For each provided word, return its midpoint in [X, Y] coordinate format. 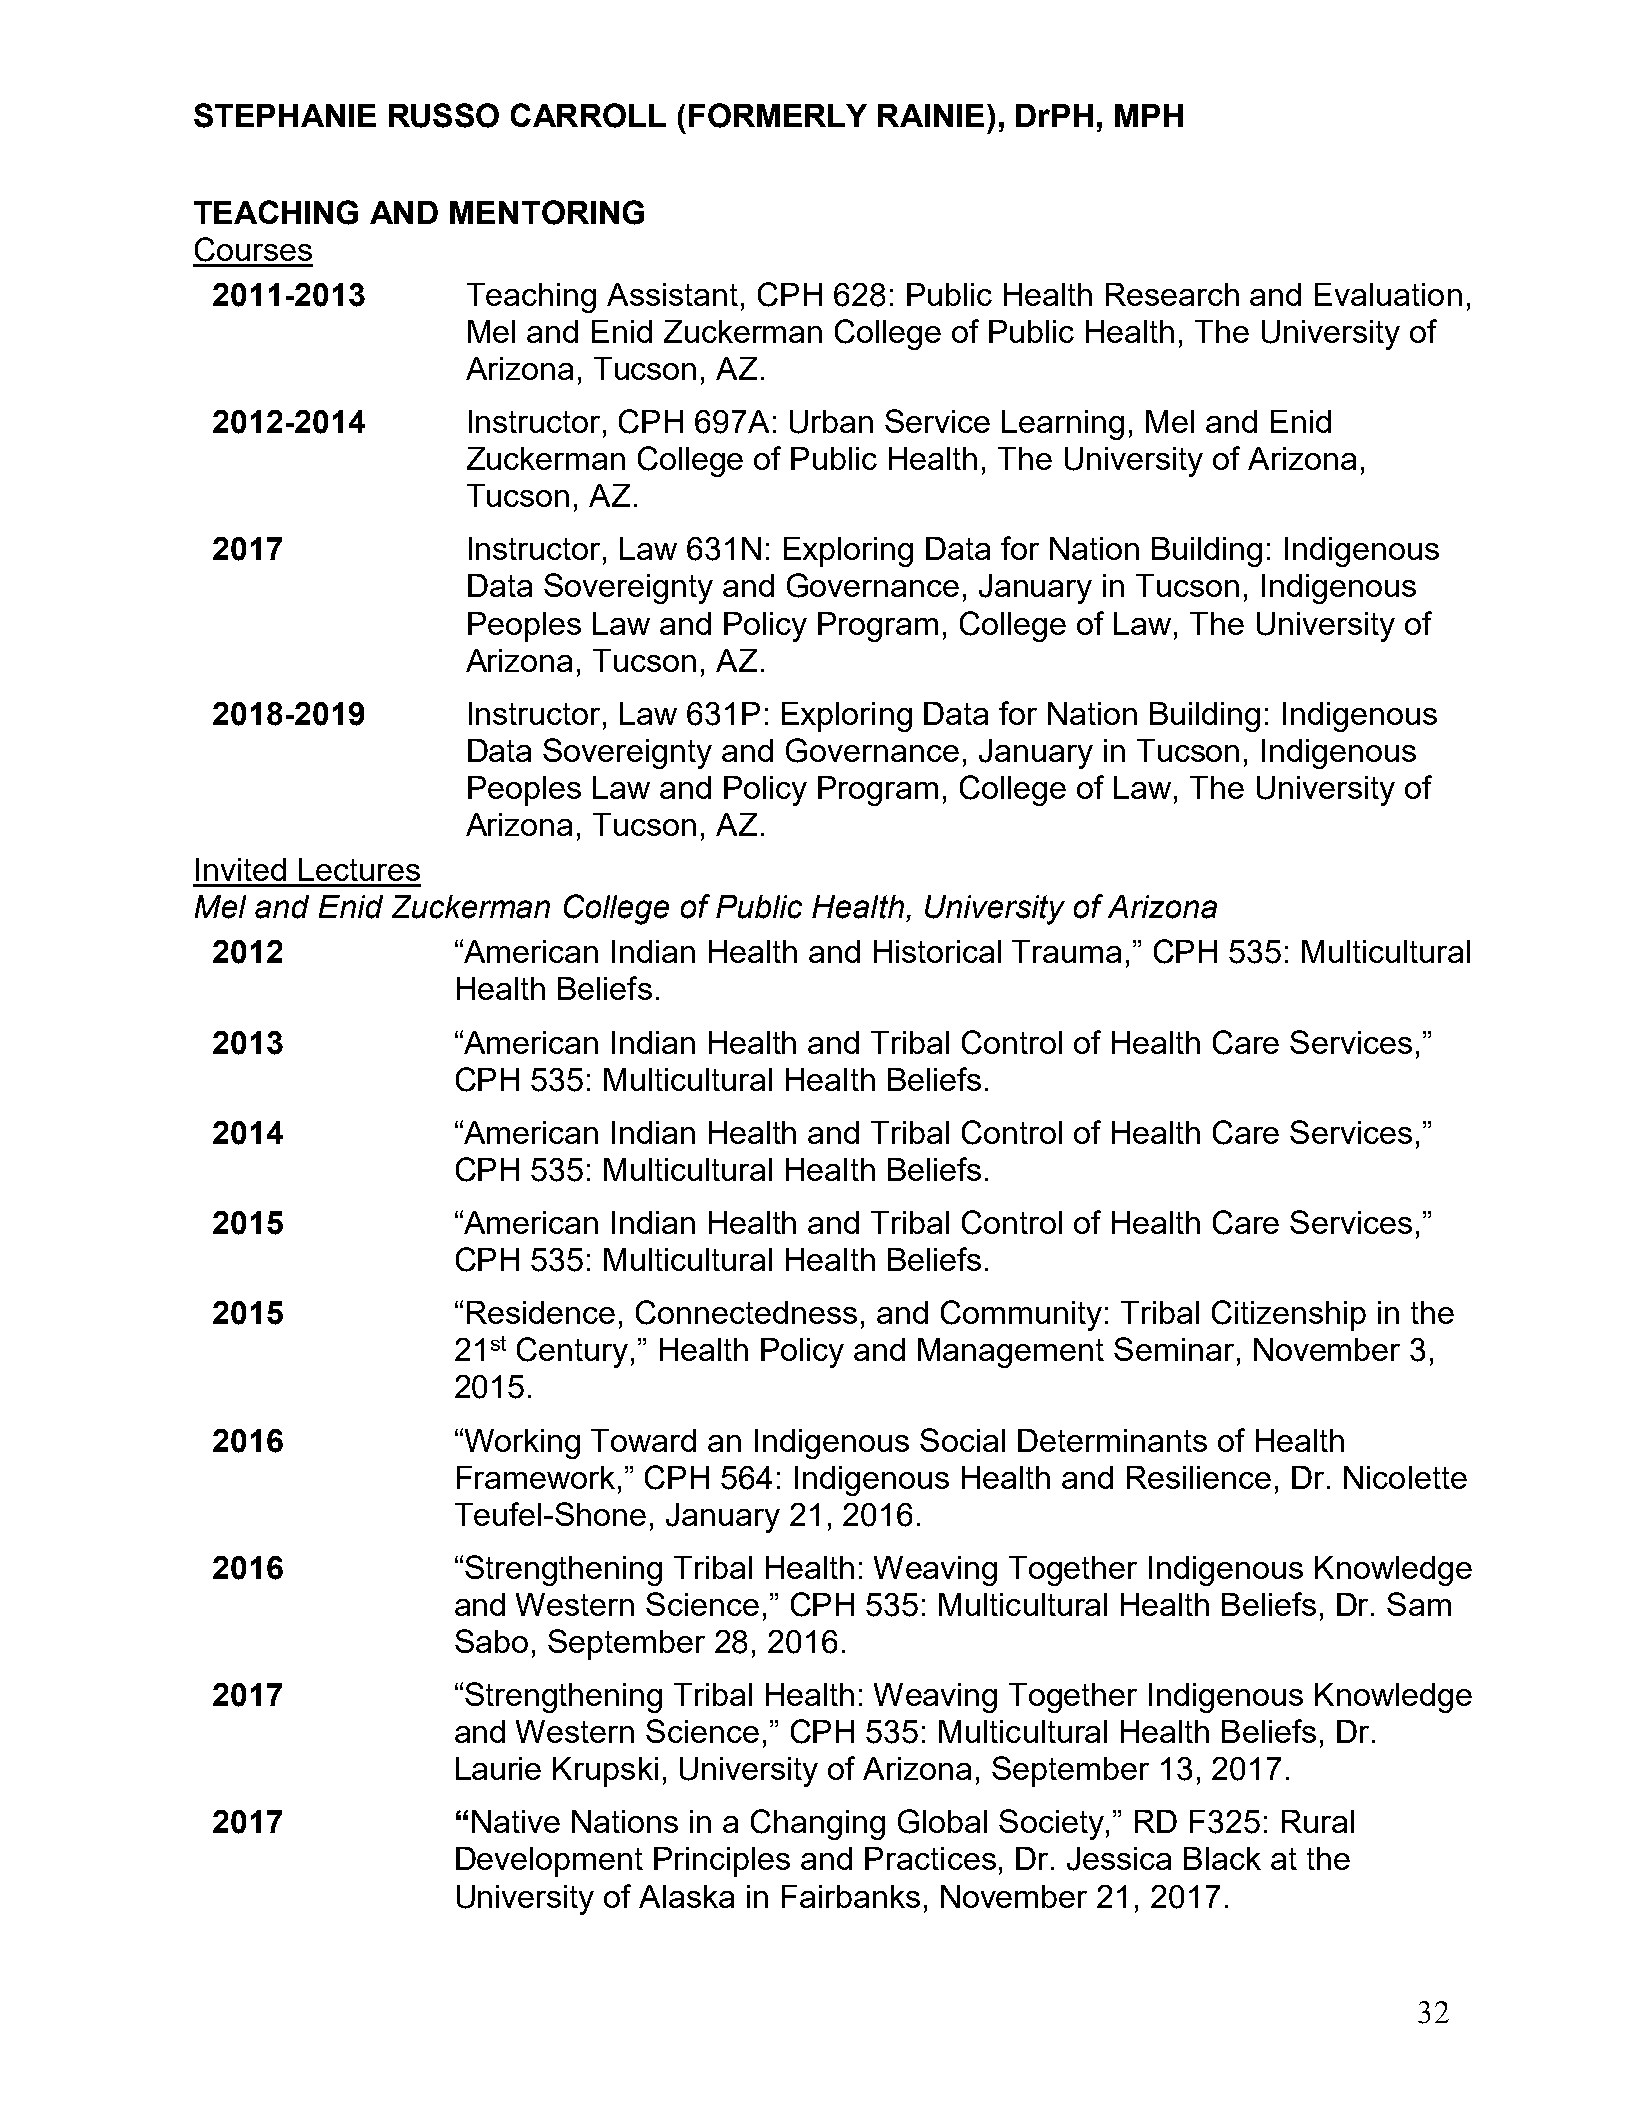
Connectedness [746, 1312]
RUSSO [444, 115]
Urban [831, 422]
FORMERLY [778, 115]
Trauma [1066, 951]
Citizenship [1289, 1315]
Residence [541, 1312]
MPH [1149, 115]
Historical [937, 951]
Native [516, 1821]
